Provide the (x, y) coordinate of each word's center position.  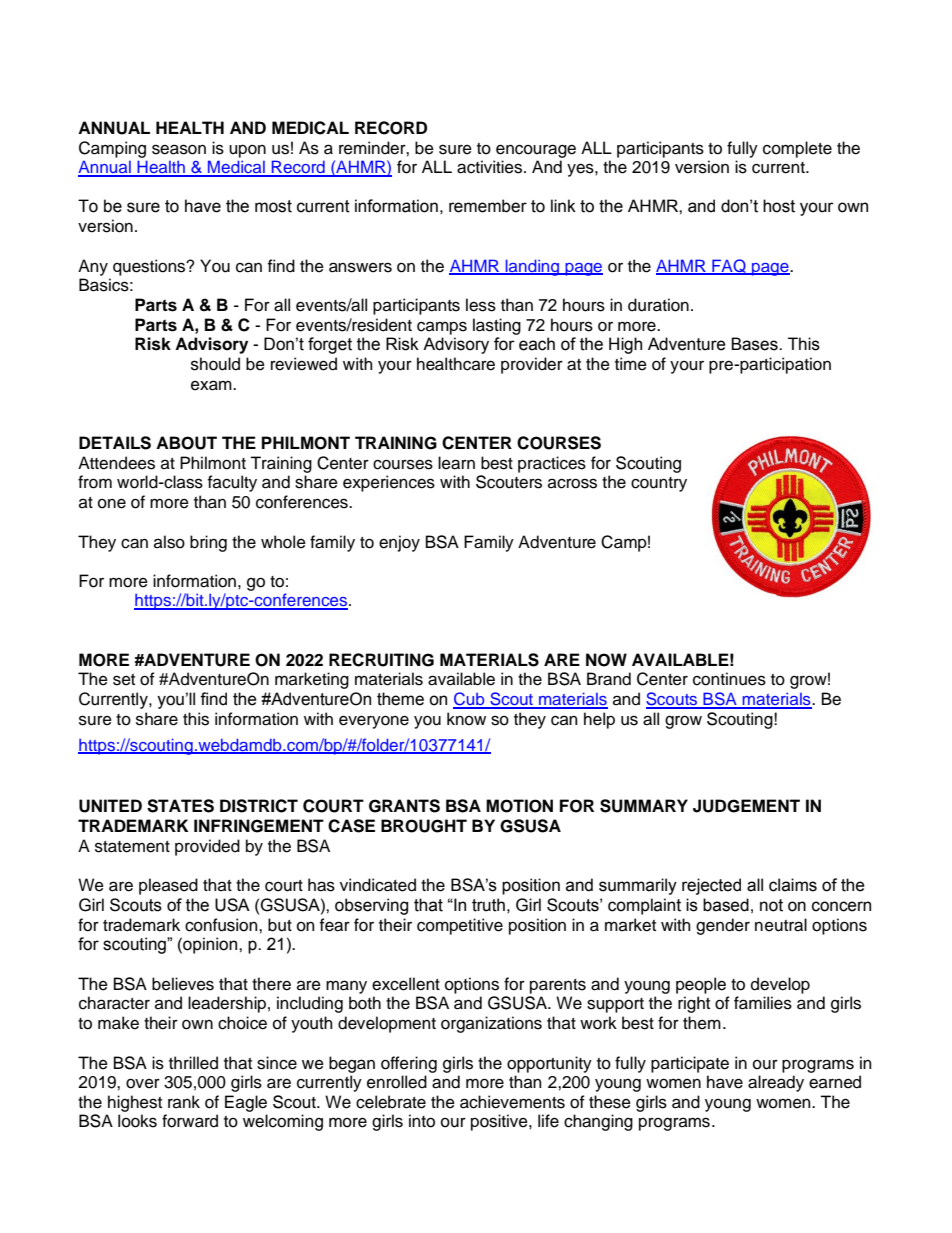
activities (491, 167)
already (776, 1083)
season (179, 149)
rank (184, 1101)
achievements (512, 1102)
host (779, 206)
